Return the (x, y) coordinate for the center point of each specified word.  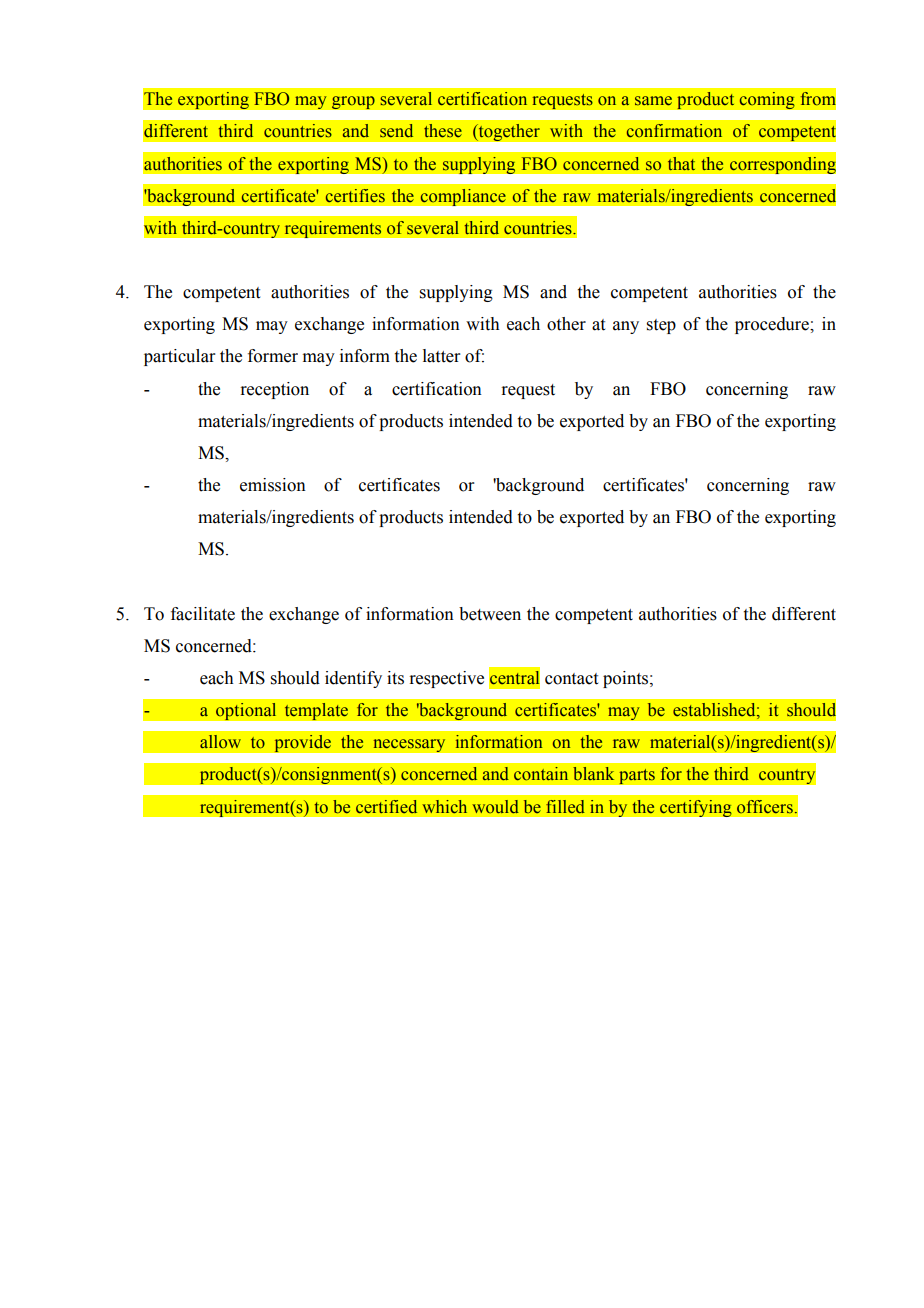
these (443, 131)
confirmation (674, 131)
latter (441, 356)
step (661, 326)
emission (273, 485)
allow (220, 741)
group (353, 103)
